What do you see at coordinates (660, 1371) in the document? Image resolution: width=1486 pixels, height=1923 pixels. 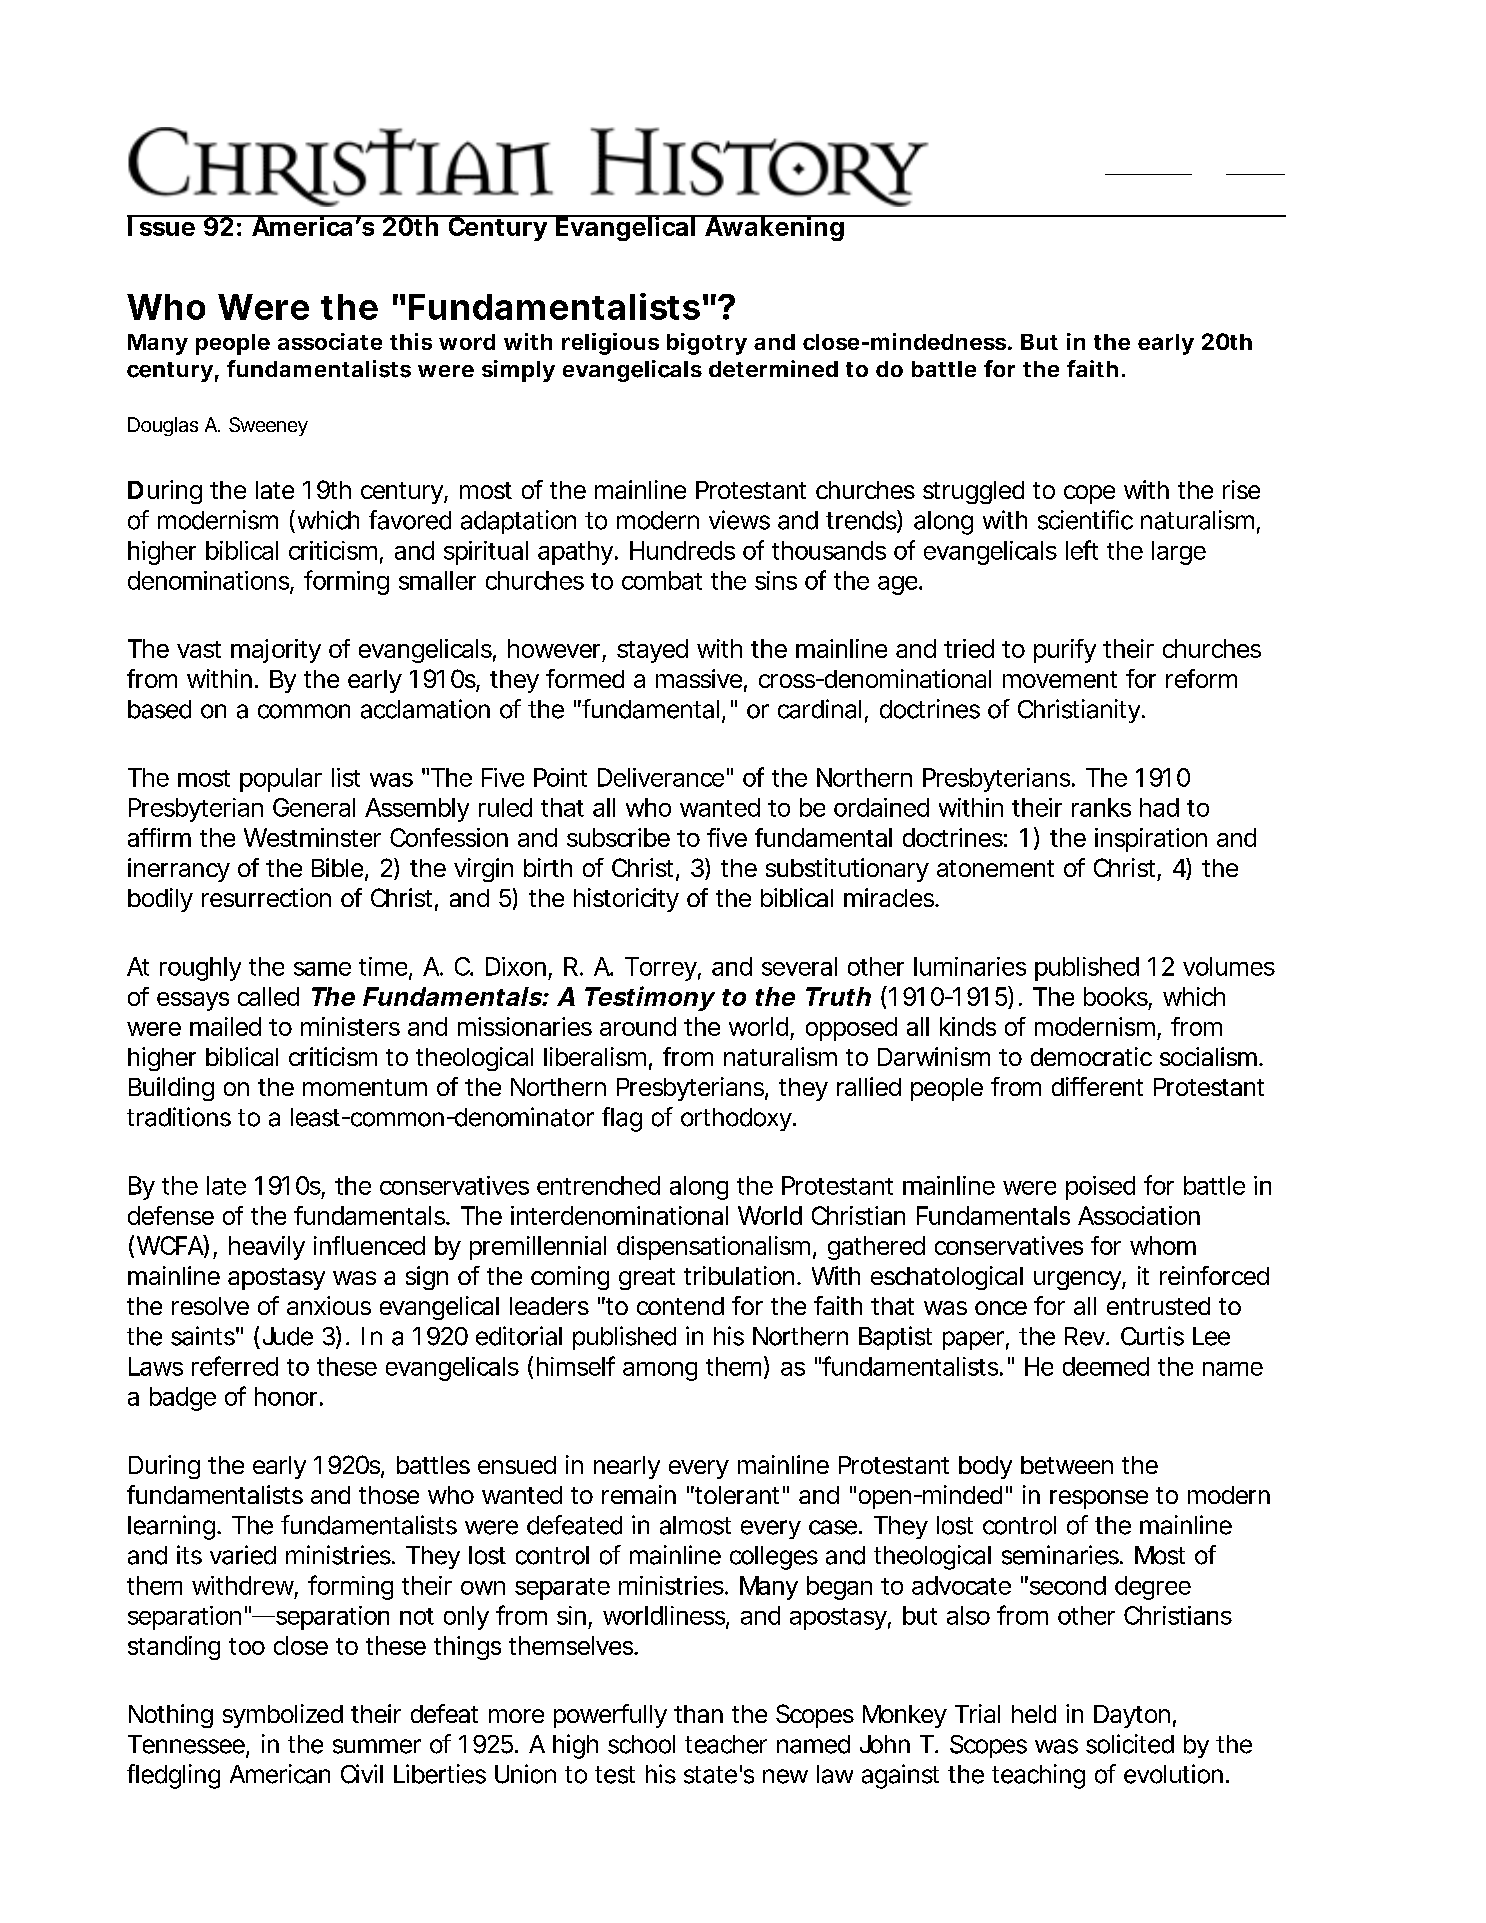 I see `among` at bounding box center [660, 1371].
